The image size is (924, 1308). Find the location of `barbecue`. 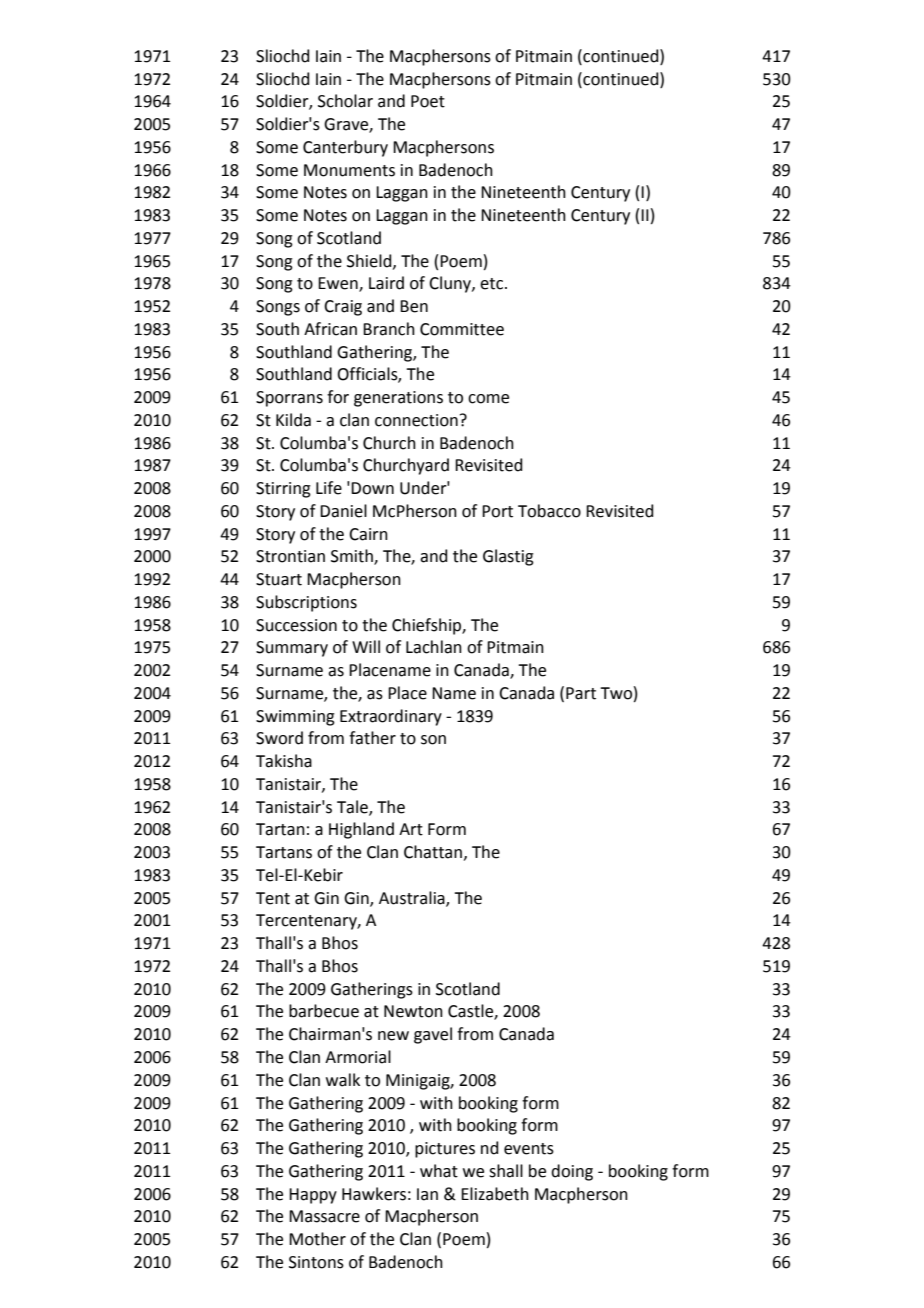

barbecue is located at coordinates (324, 1011).
